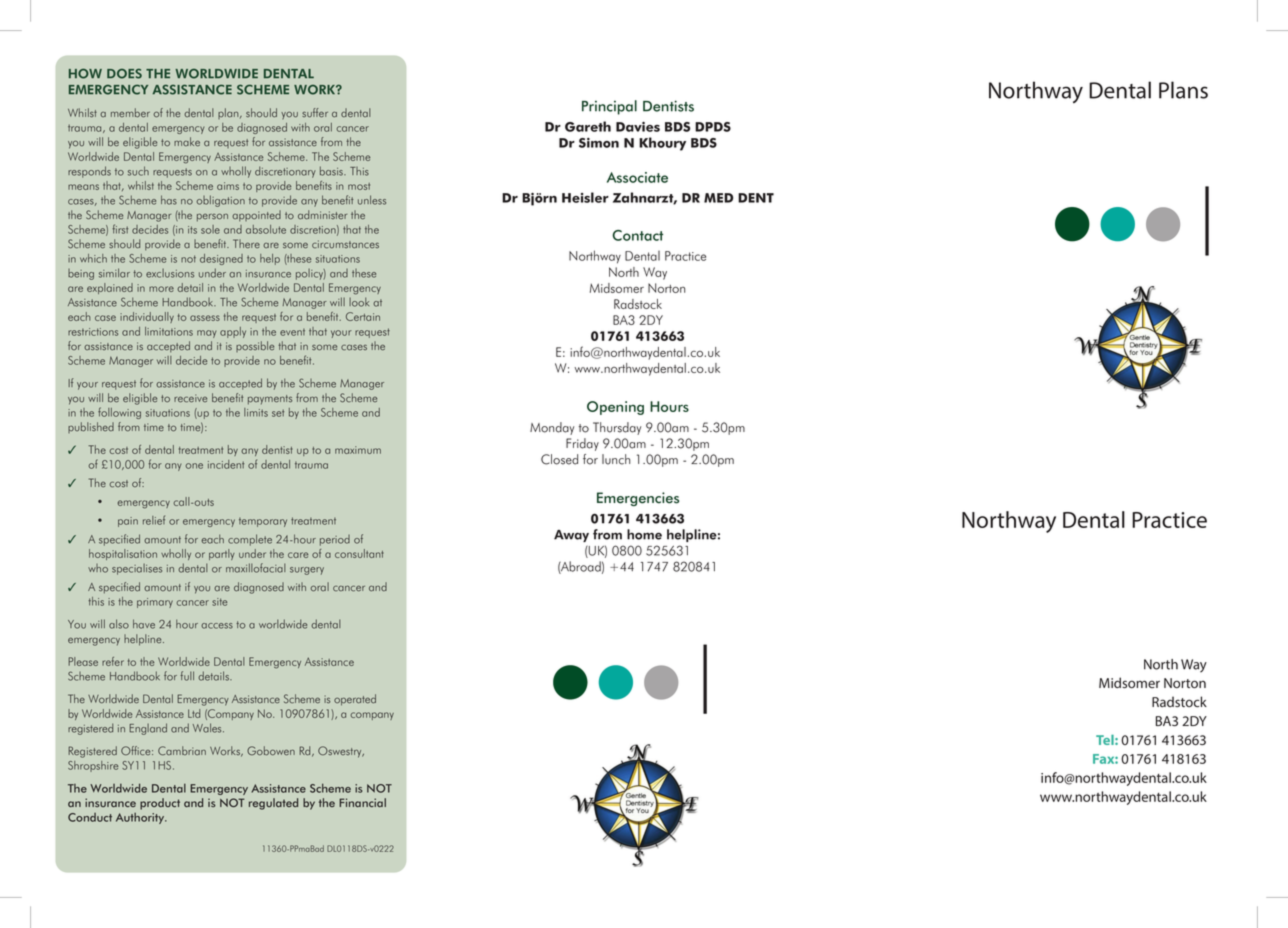  I want to click on consultant, so click(359, 553).
